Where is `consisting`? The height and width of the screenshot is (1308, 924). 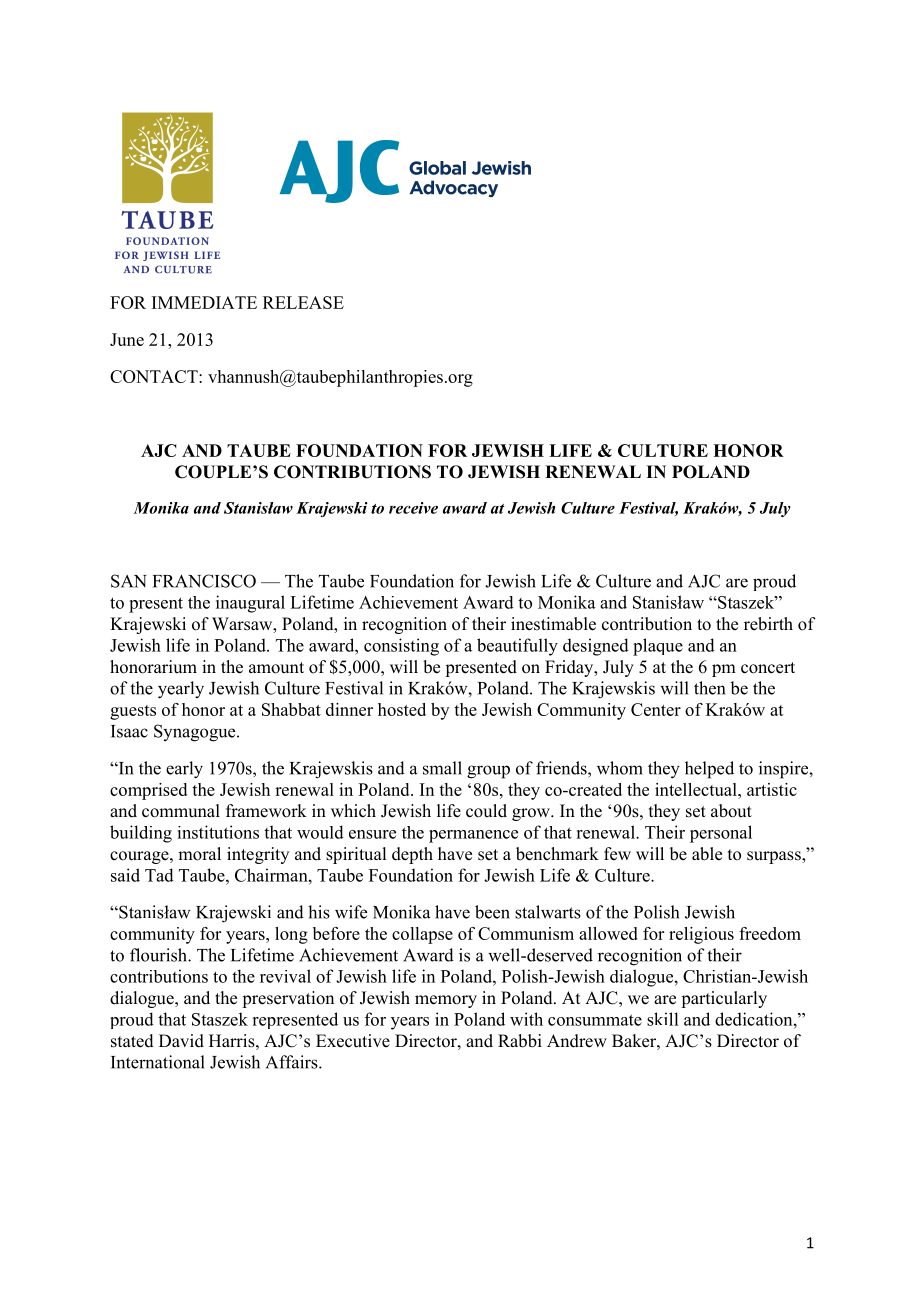 consisting is located at coordinates (401, 647).
